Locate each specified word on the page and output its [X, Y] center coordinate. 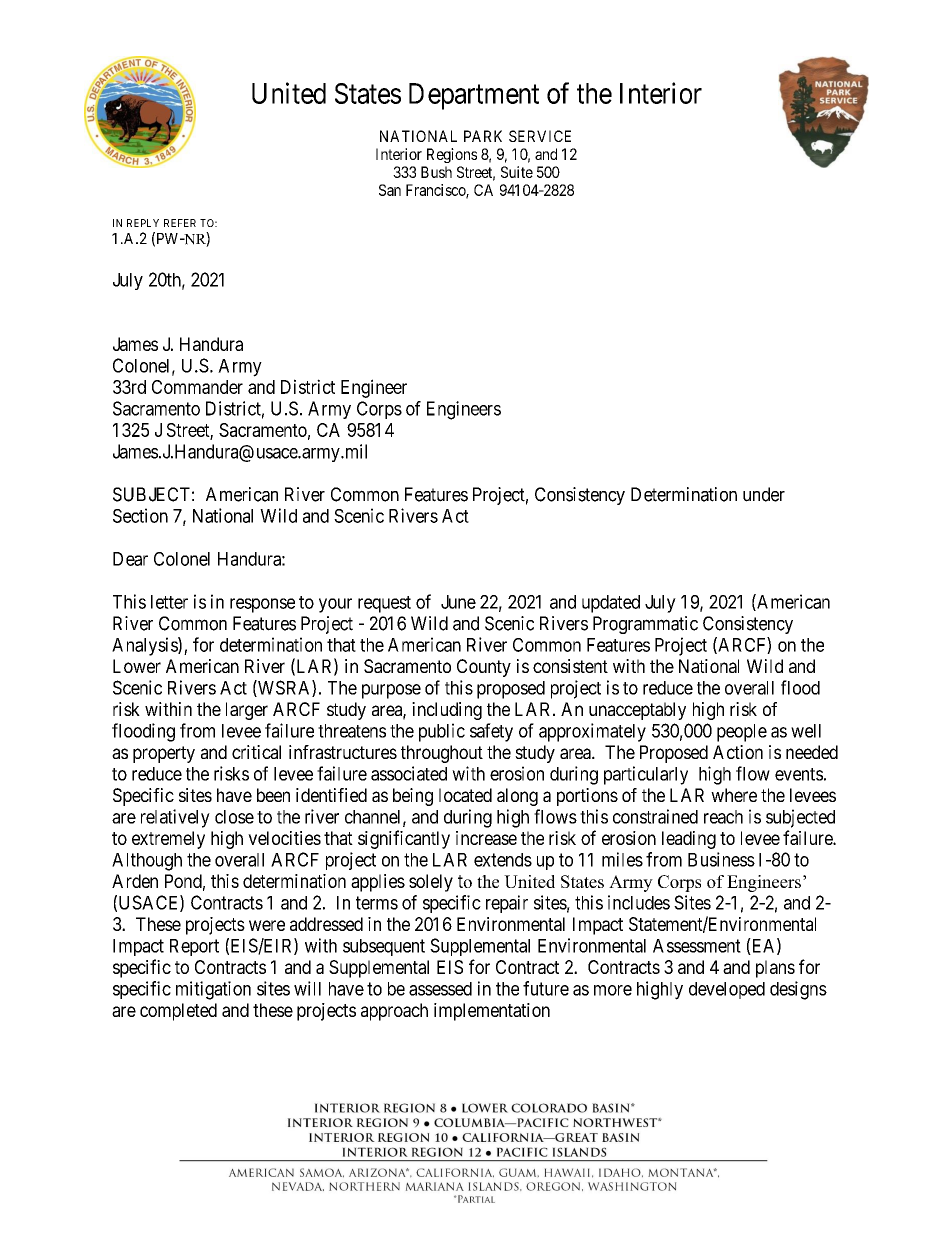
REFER [180, 223]
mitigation [213, 990]
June [458, 602]
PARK [483, 136]
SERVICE [540, 136]
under [764, 494]
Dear [130, 559]
